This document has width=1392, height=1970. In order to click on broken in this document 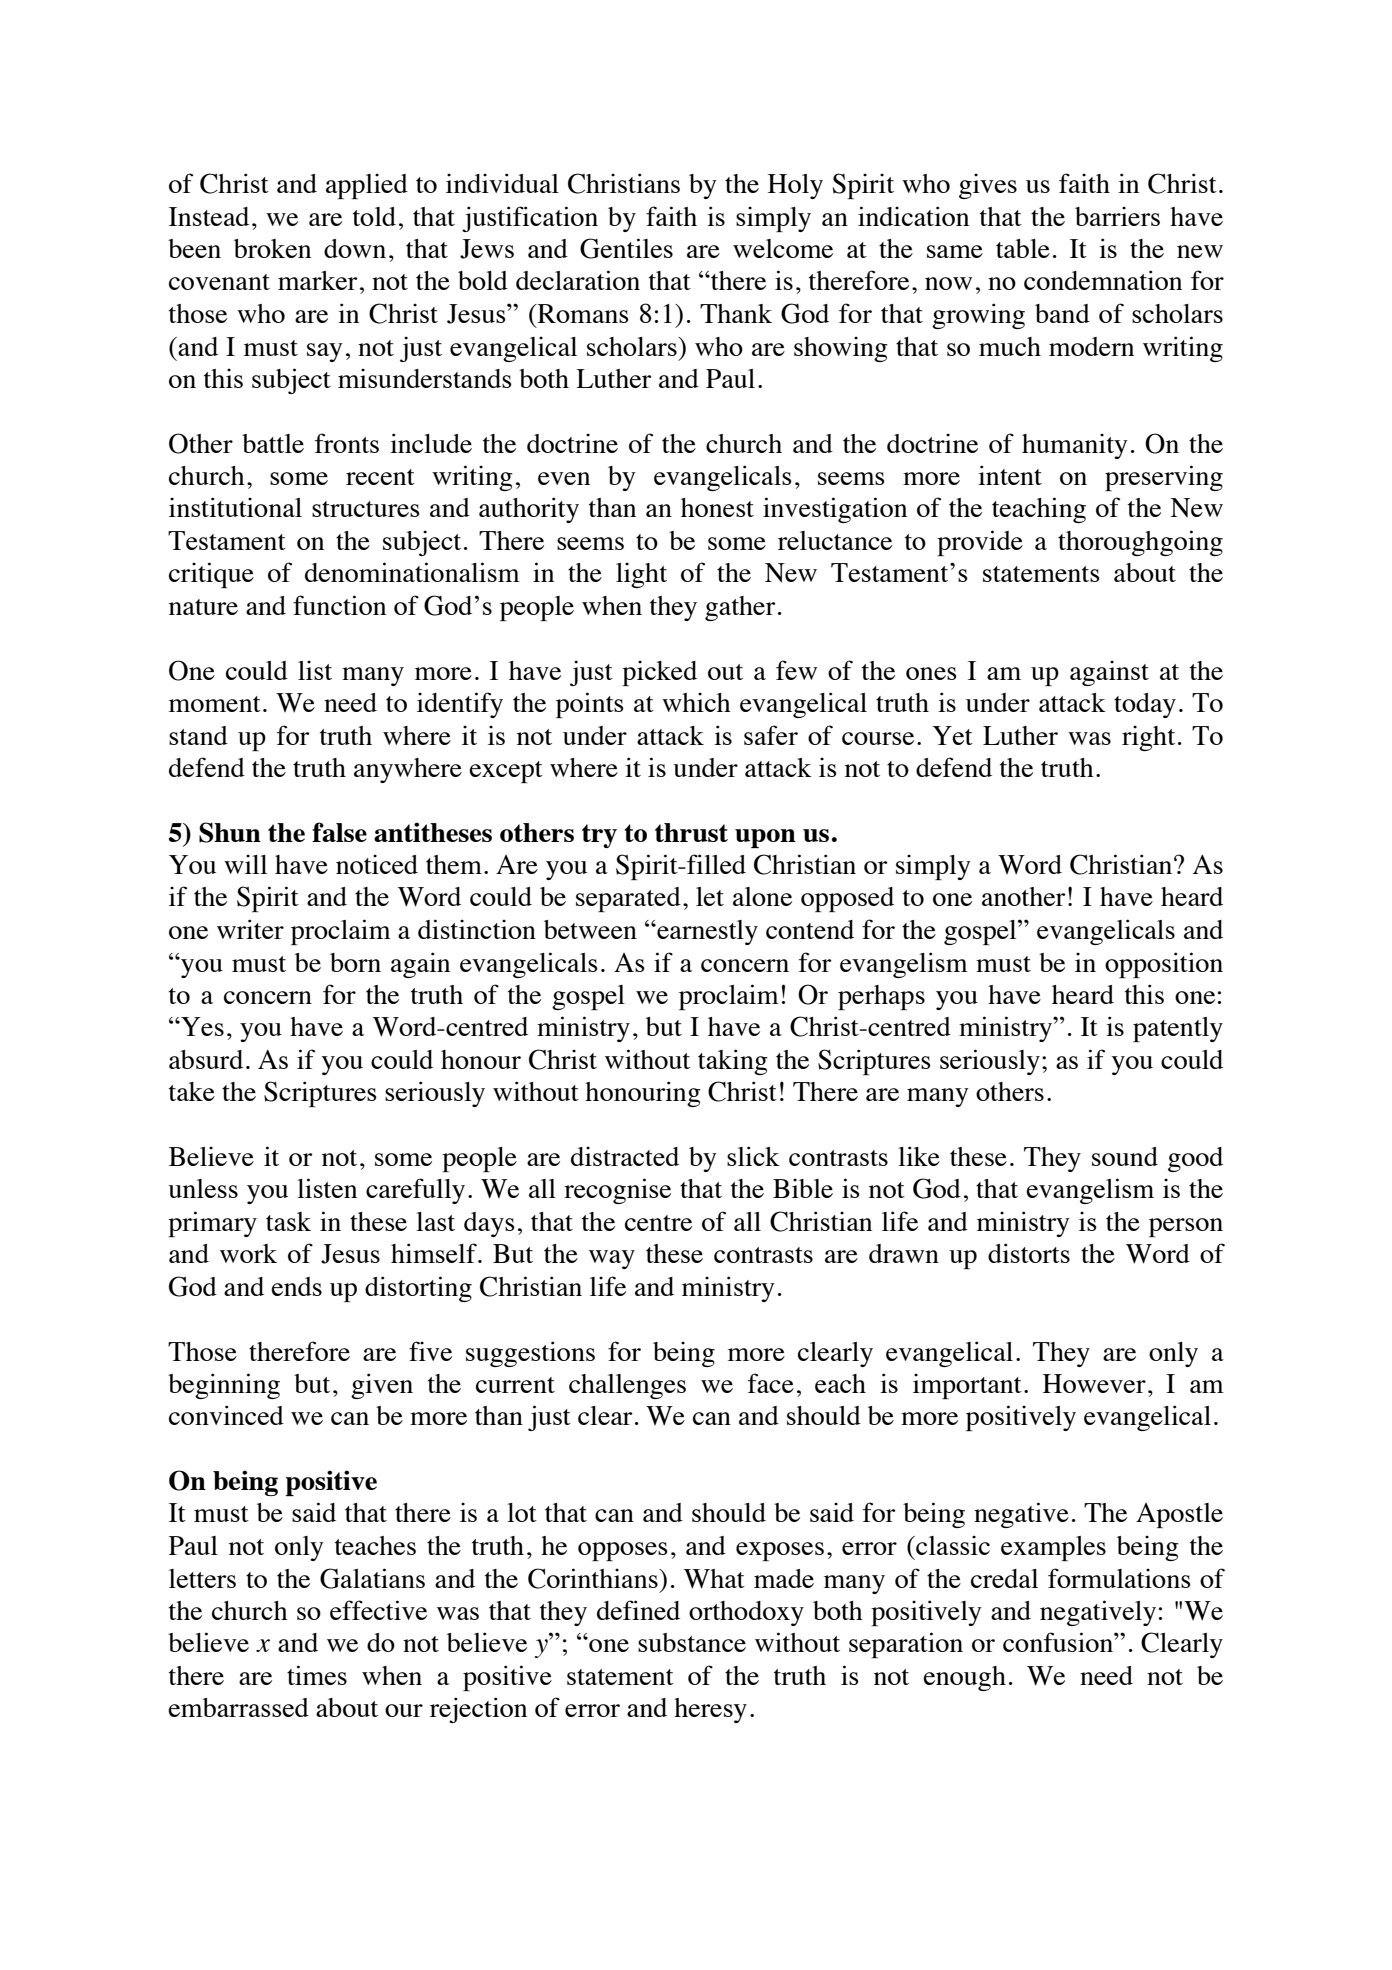, I will do `click(272, 248)`.
